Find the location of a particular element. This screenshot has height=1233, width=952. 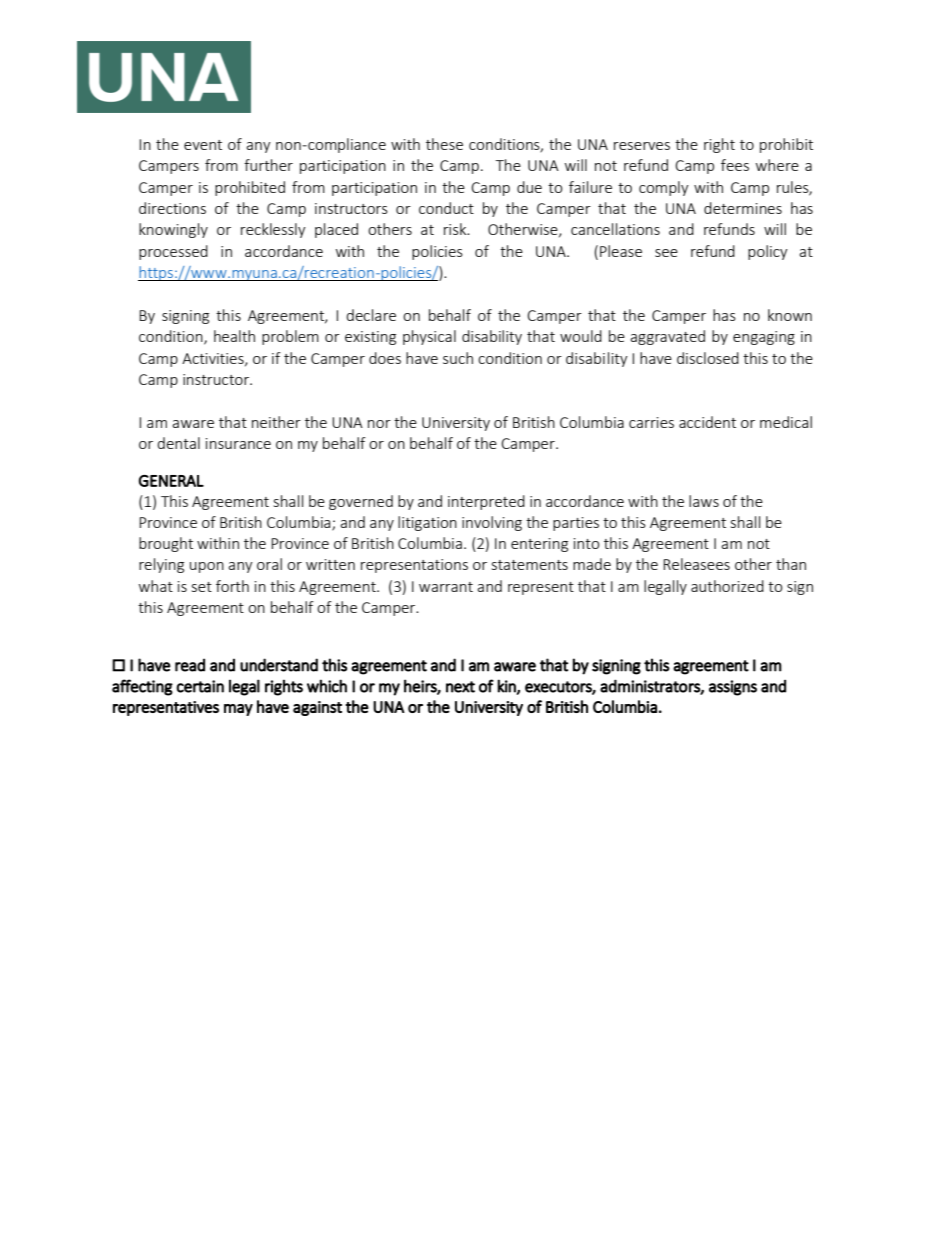

event is located at coordinates (203, 145).
